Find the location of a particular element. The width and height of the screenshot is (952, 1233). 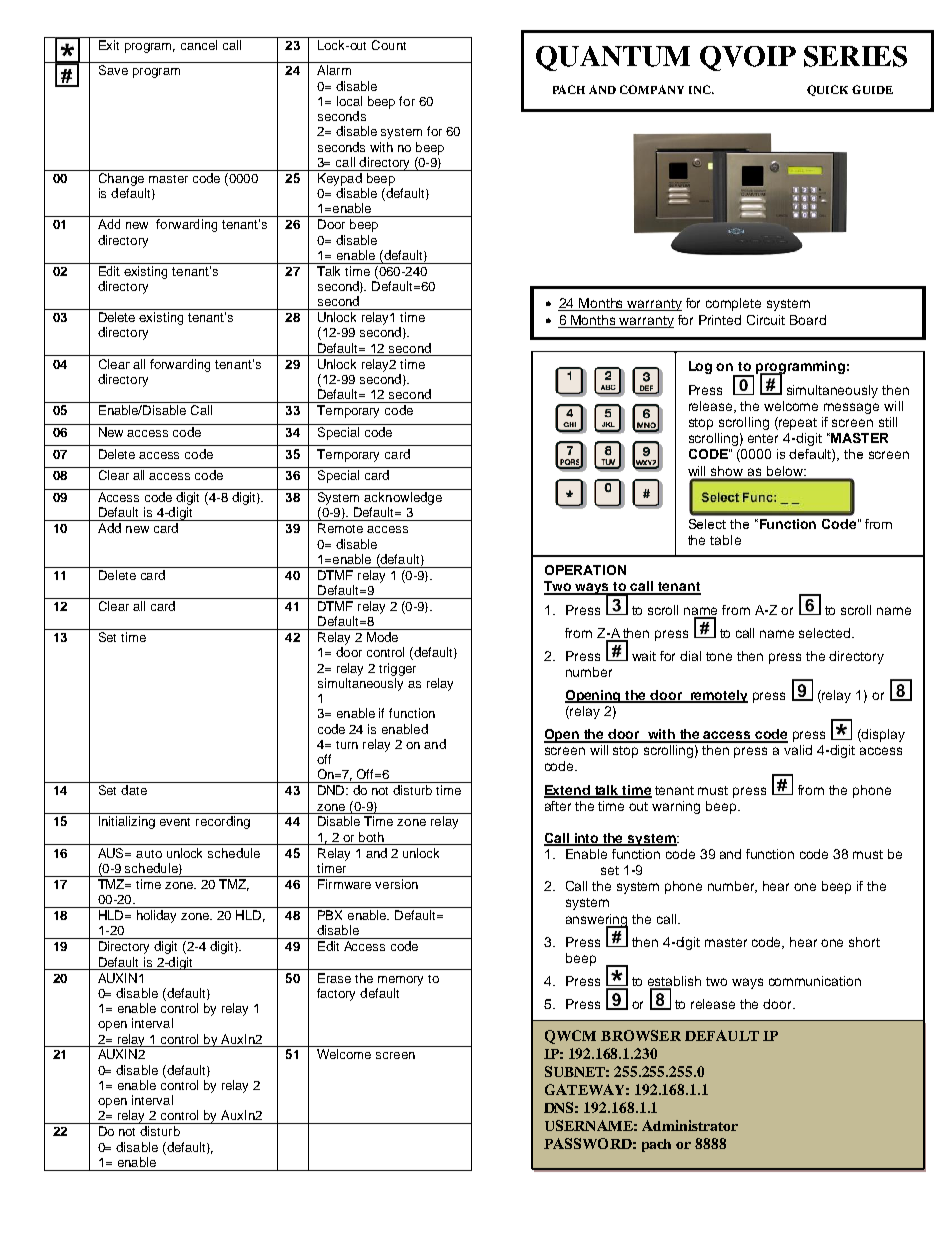

OPERATION is located at coordinates (585, 570).
